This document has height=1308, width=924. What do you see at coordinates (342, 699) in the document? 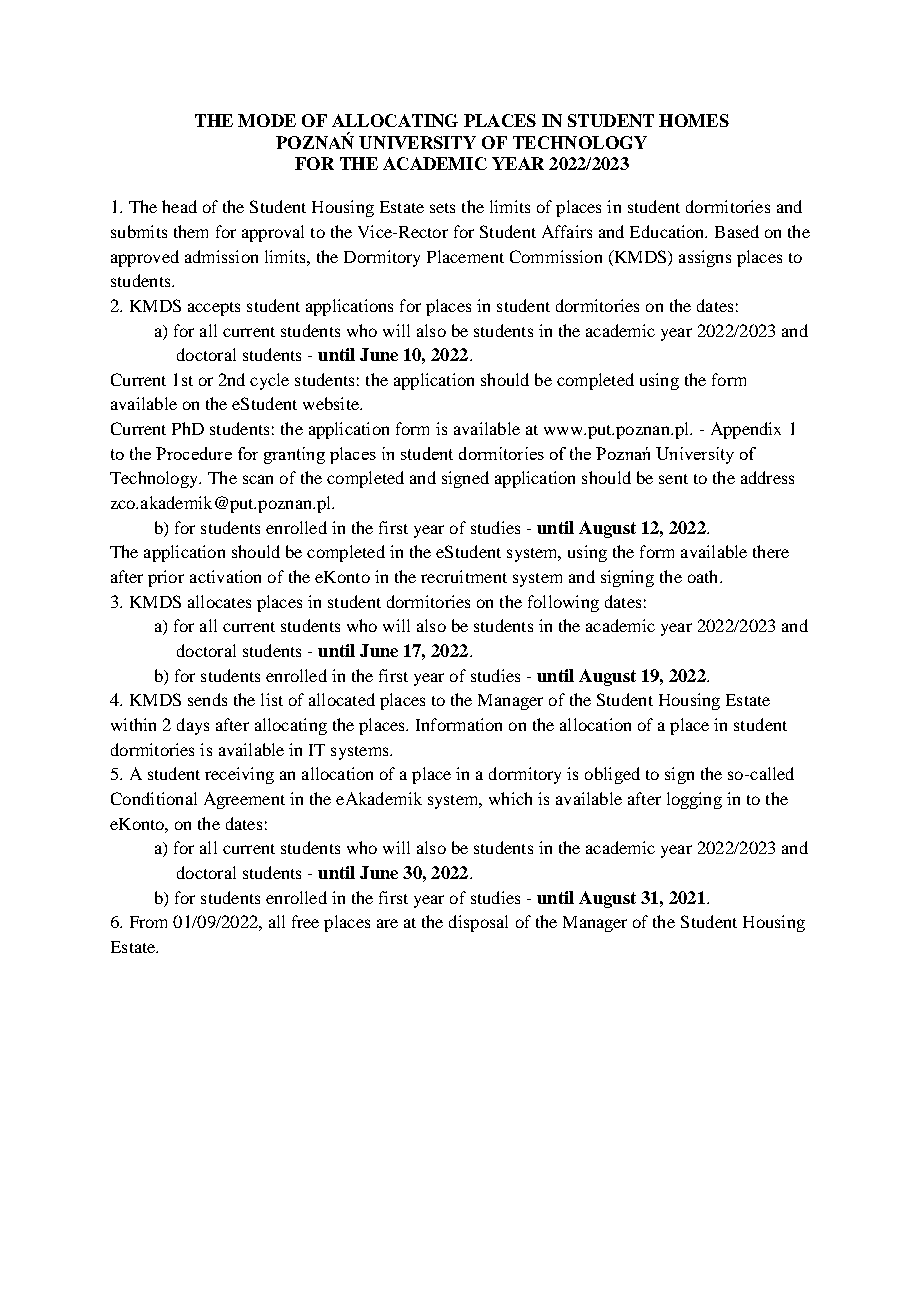
I see `allocated` at bounding box center [342, 699].
